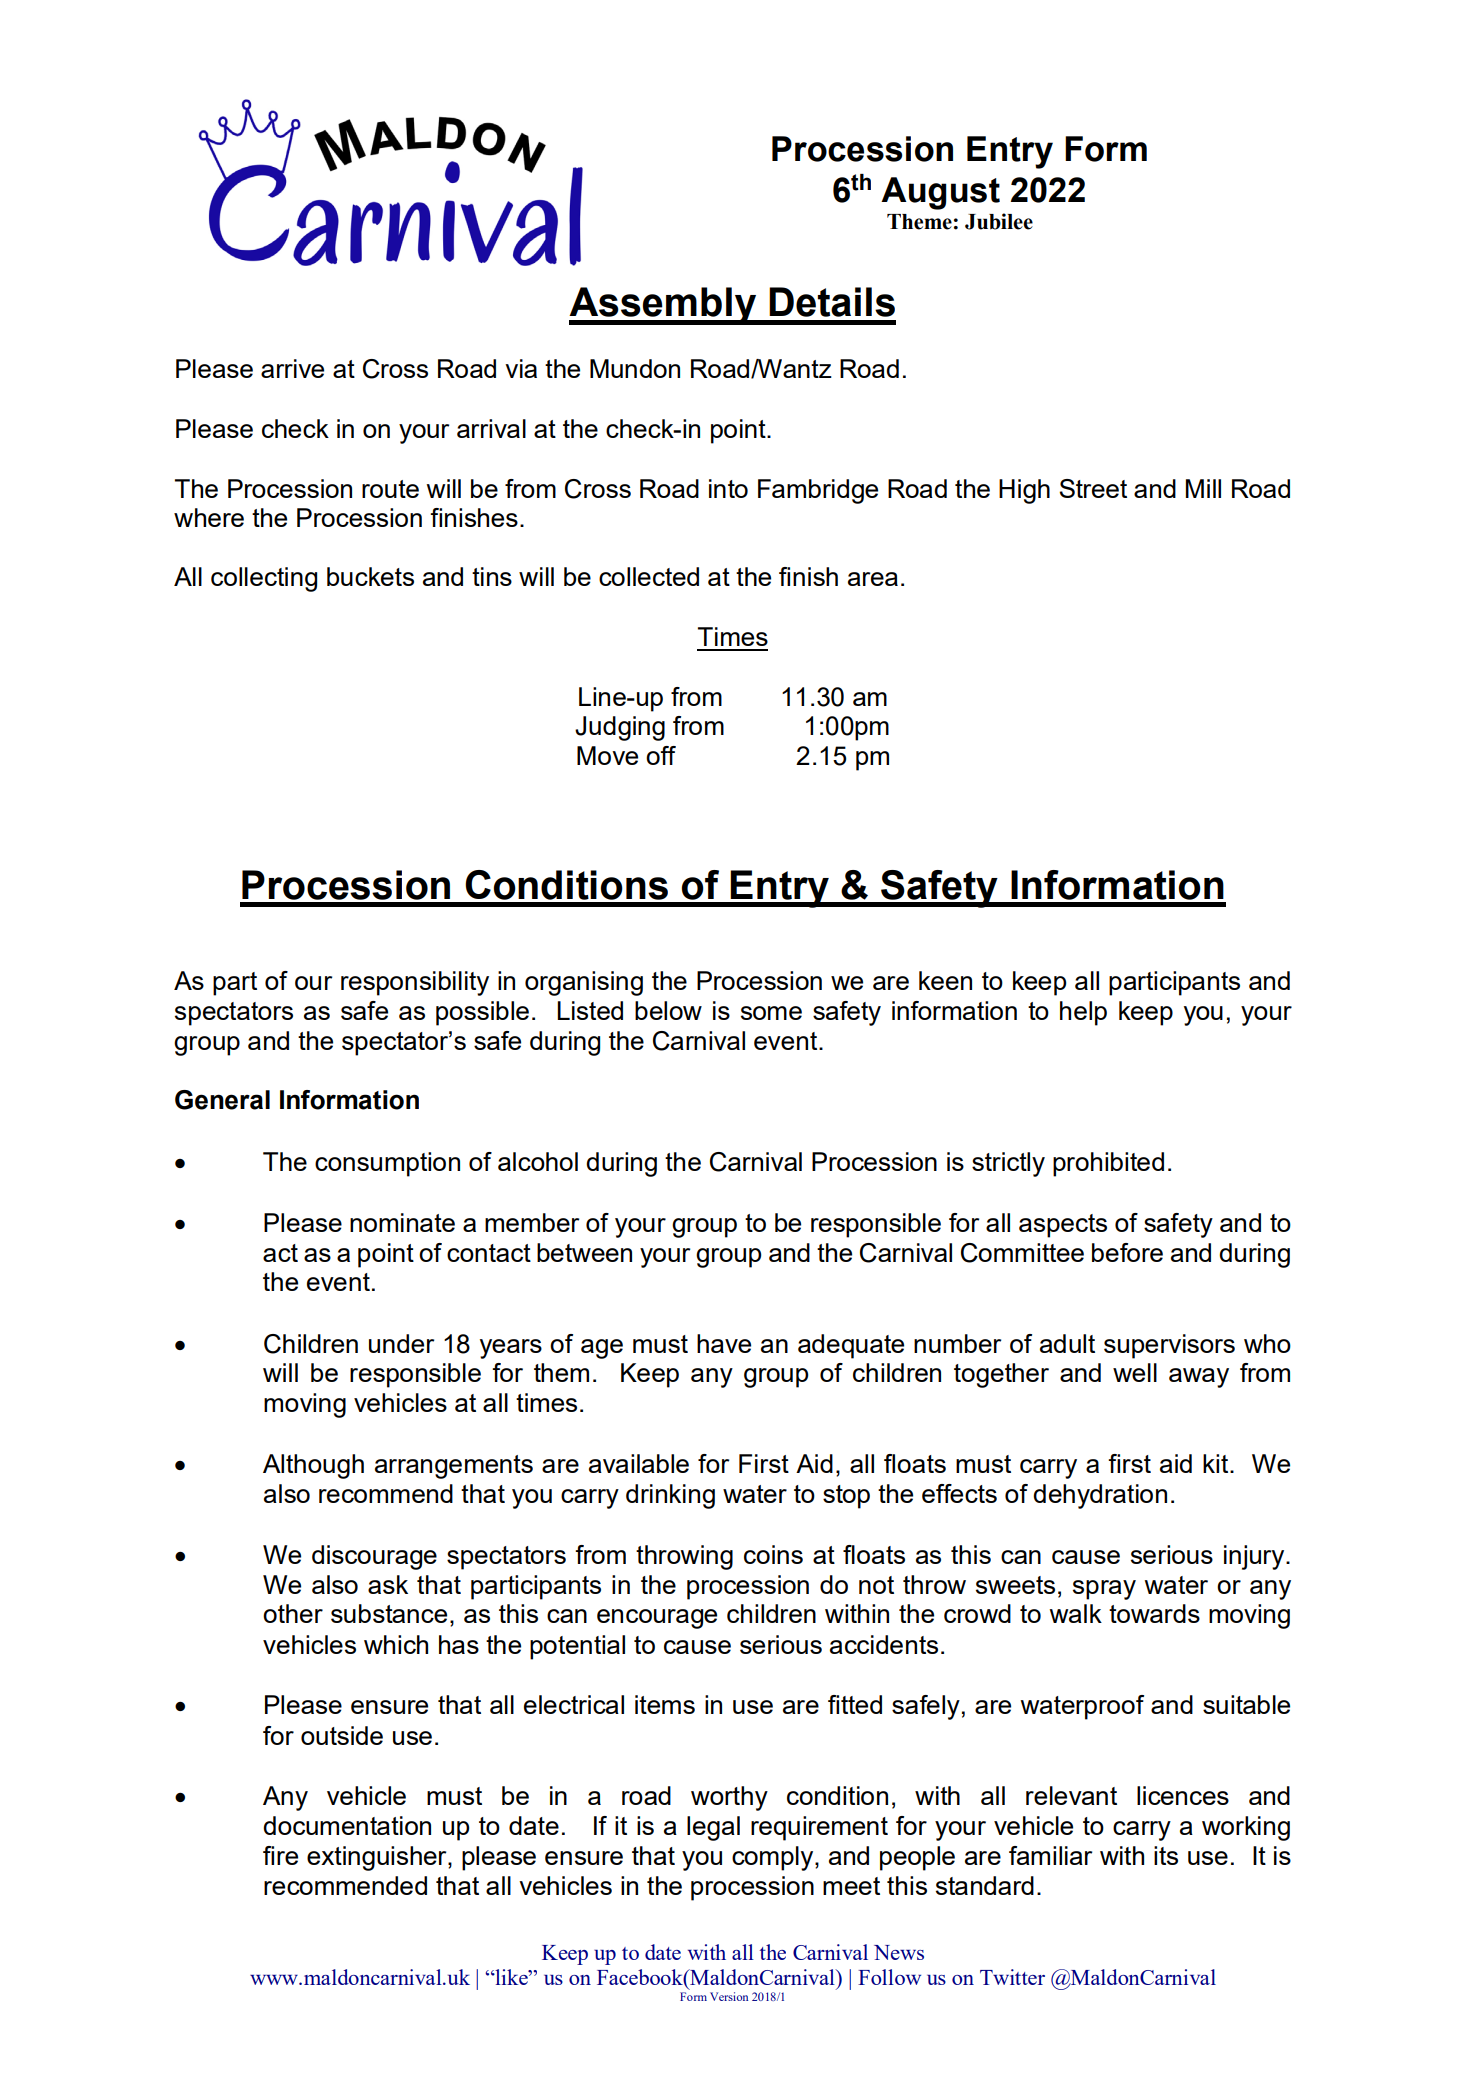  Describe the element at coordinates (999, 221) in the image. I see `Jubilee` at that location.
